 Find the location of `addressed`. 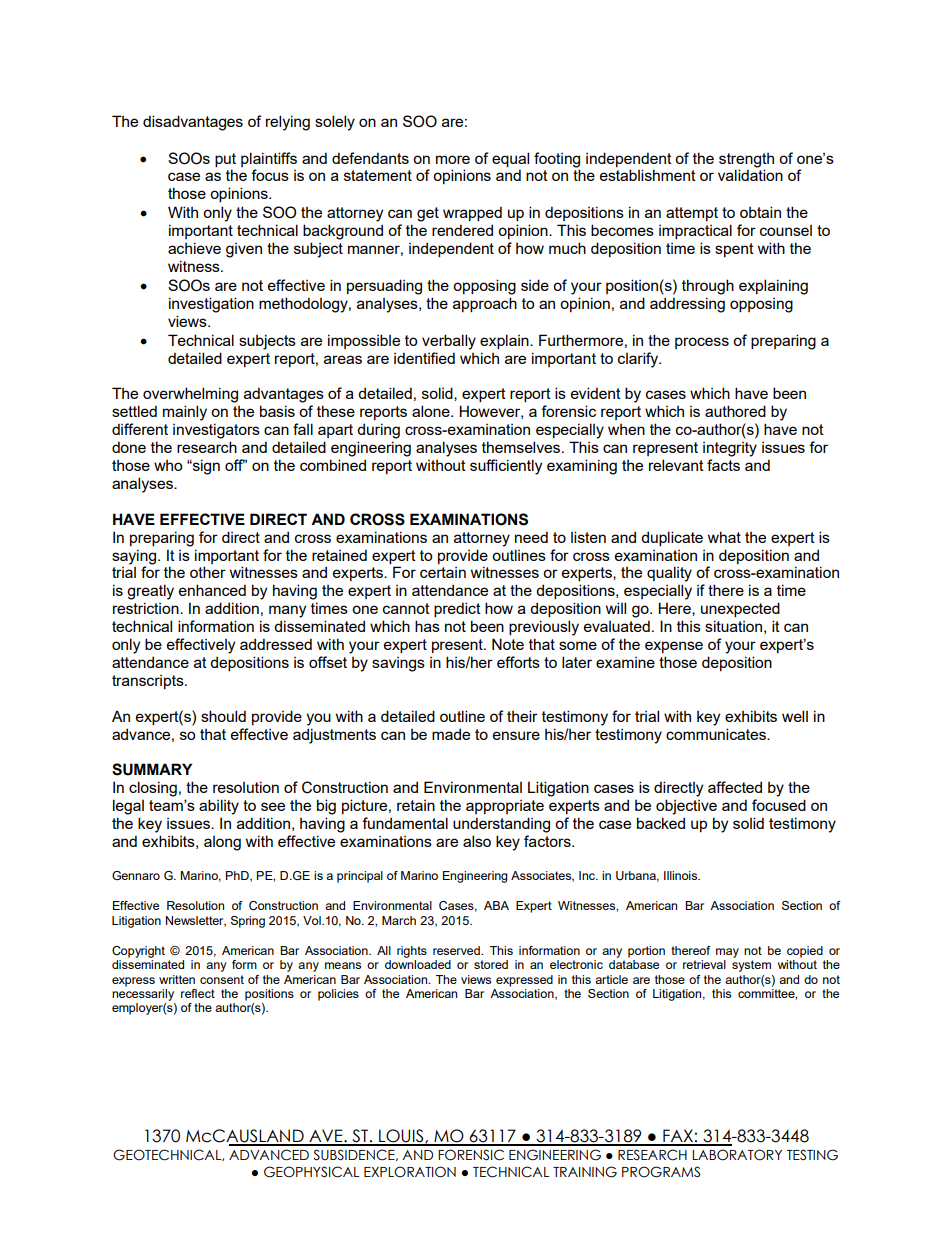

addressed is located at coordinates (276, 644).
